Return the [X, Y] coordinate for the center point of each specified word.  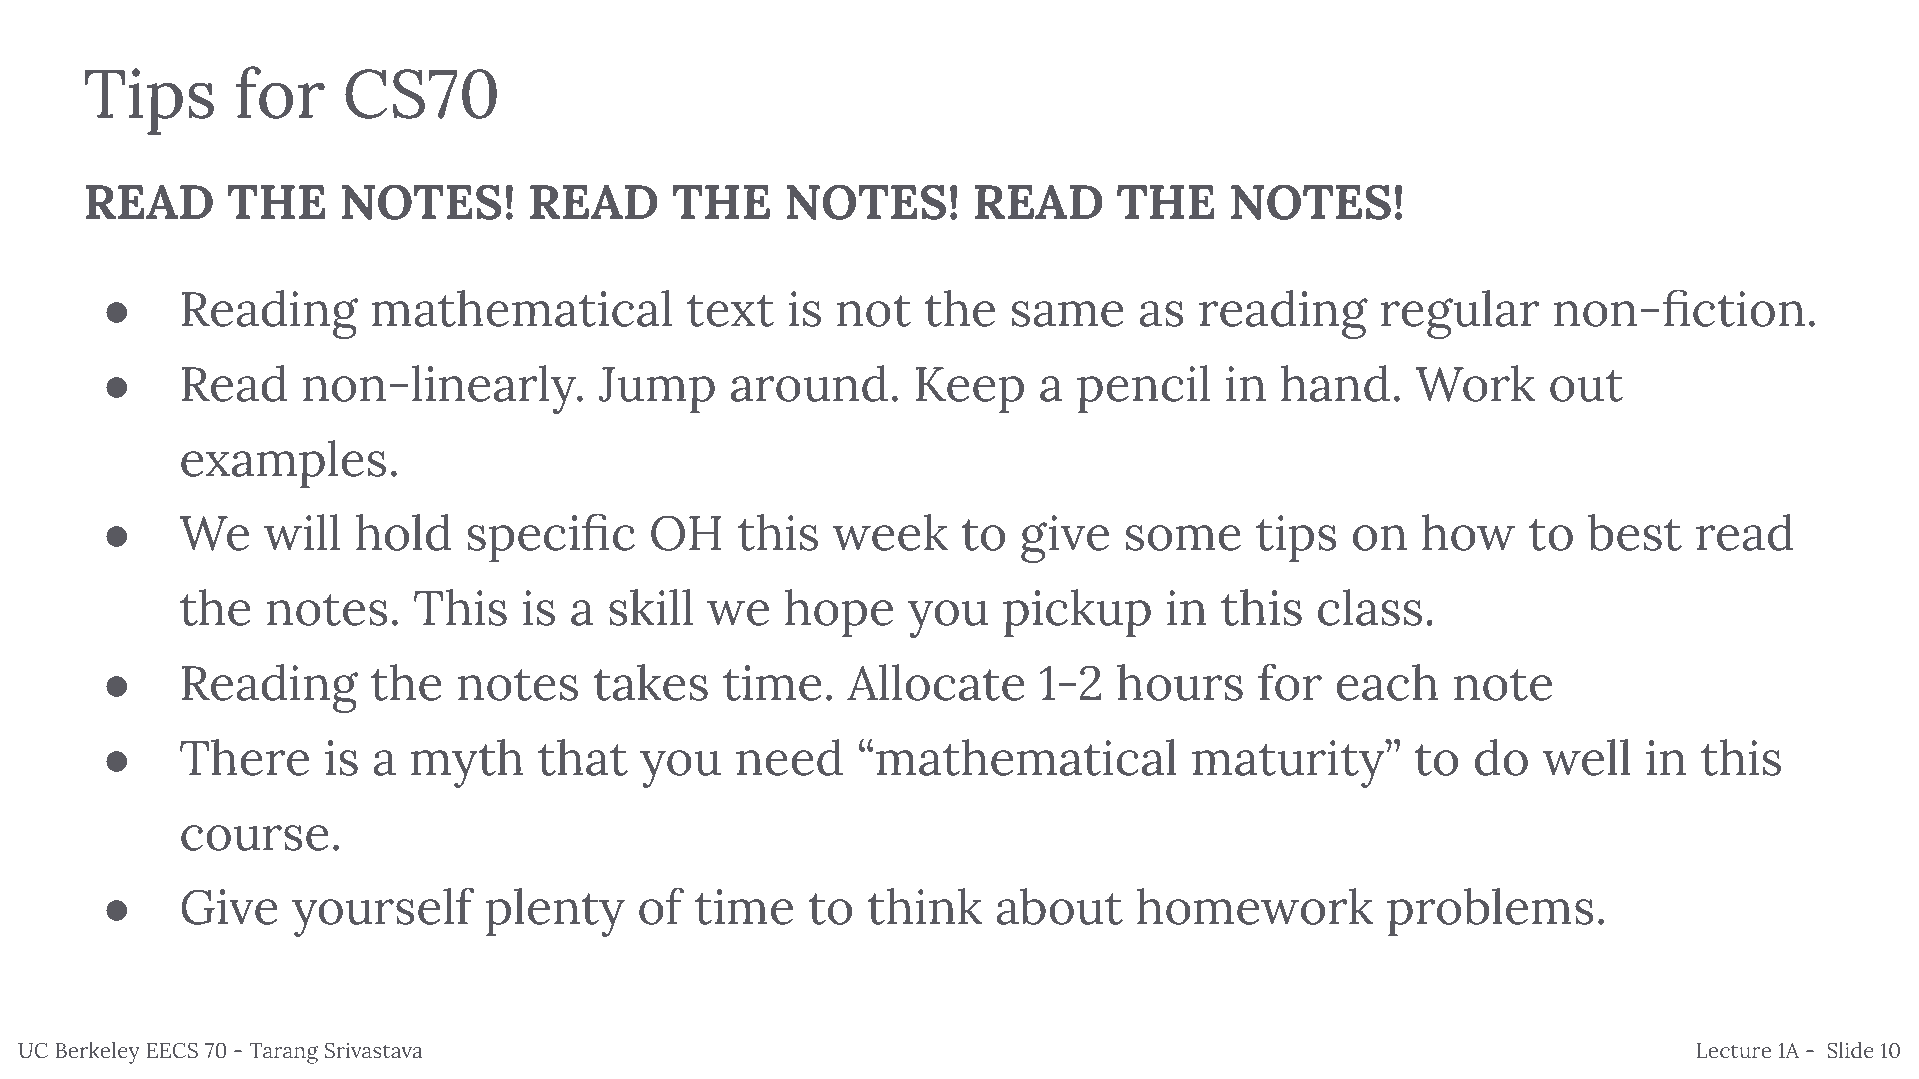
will [302, 532]
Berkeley [97, 1053]
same [1068, 314]
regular [1460, 314]
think [924, 906]
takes [650, 682]
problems [1490, 912]
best [1634, 532]
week [890, 532]
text [730, 311]
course [255, 838]
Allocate [936, 682]
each [1387, 682]
